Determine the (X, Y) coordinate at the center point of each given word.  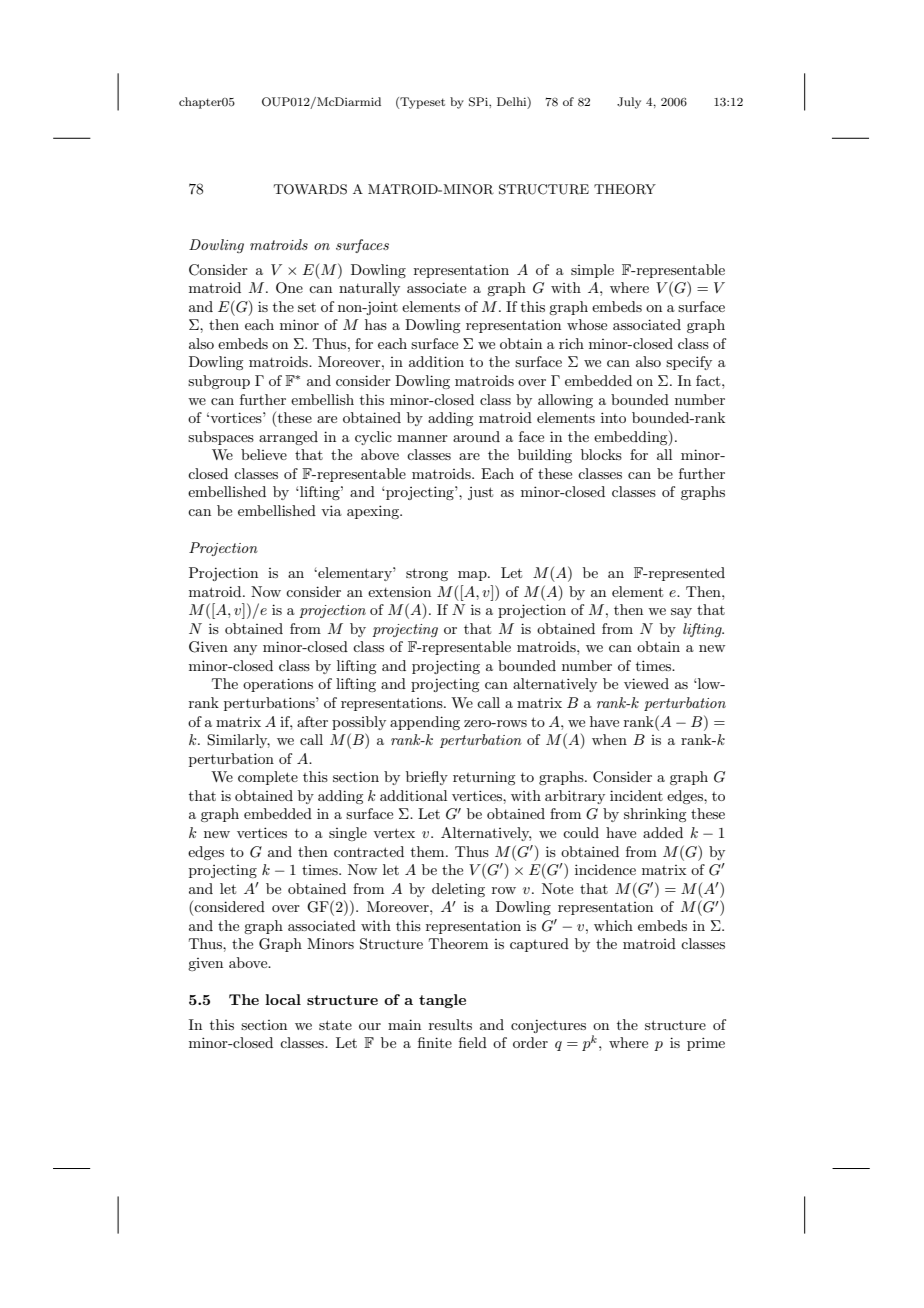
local (283, 999)
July (629, 103)
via (331, 510)
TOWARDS (310, 189)
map (473, 576)
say (681, 613)
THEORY (625, 189)
